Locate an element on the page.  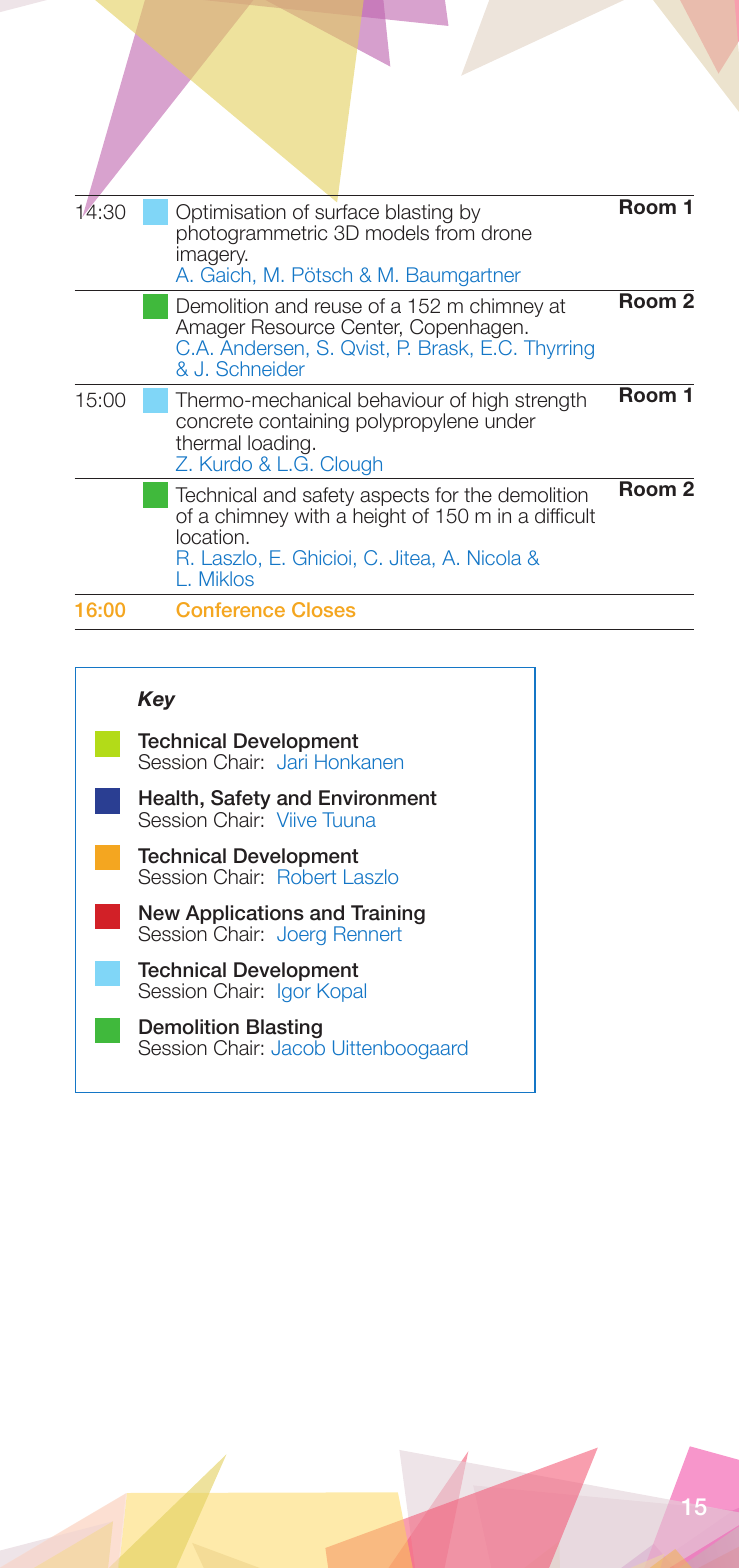
drone is located at coordinates (507, 233).
